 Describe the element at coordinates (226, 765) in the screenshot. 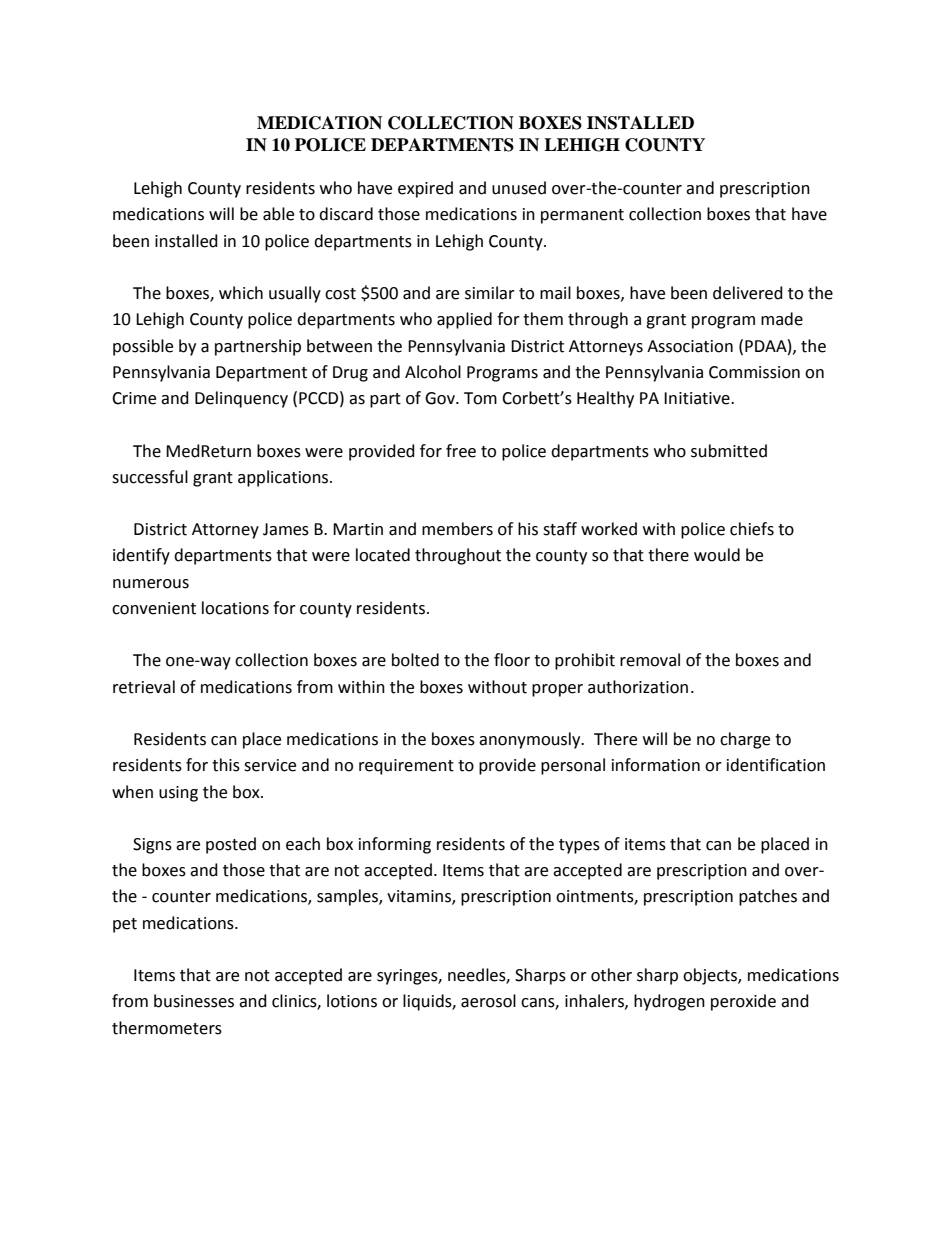

I see `this` at that location.
